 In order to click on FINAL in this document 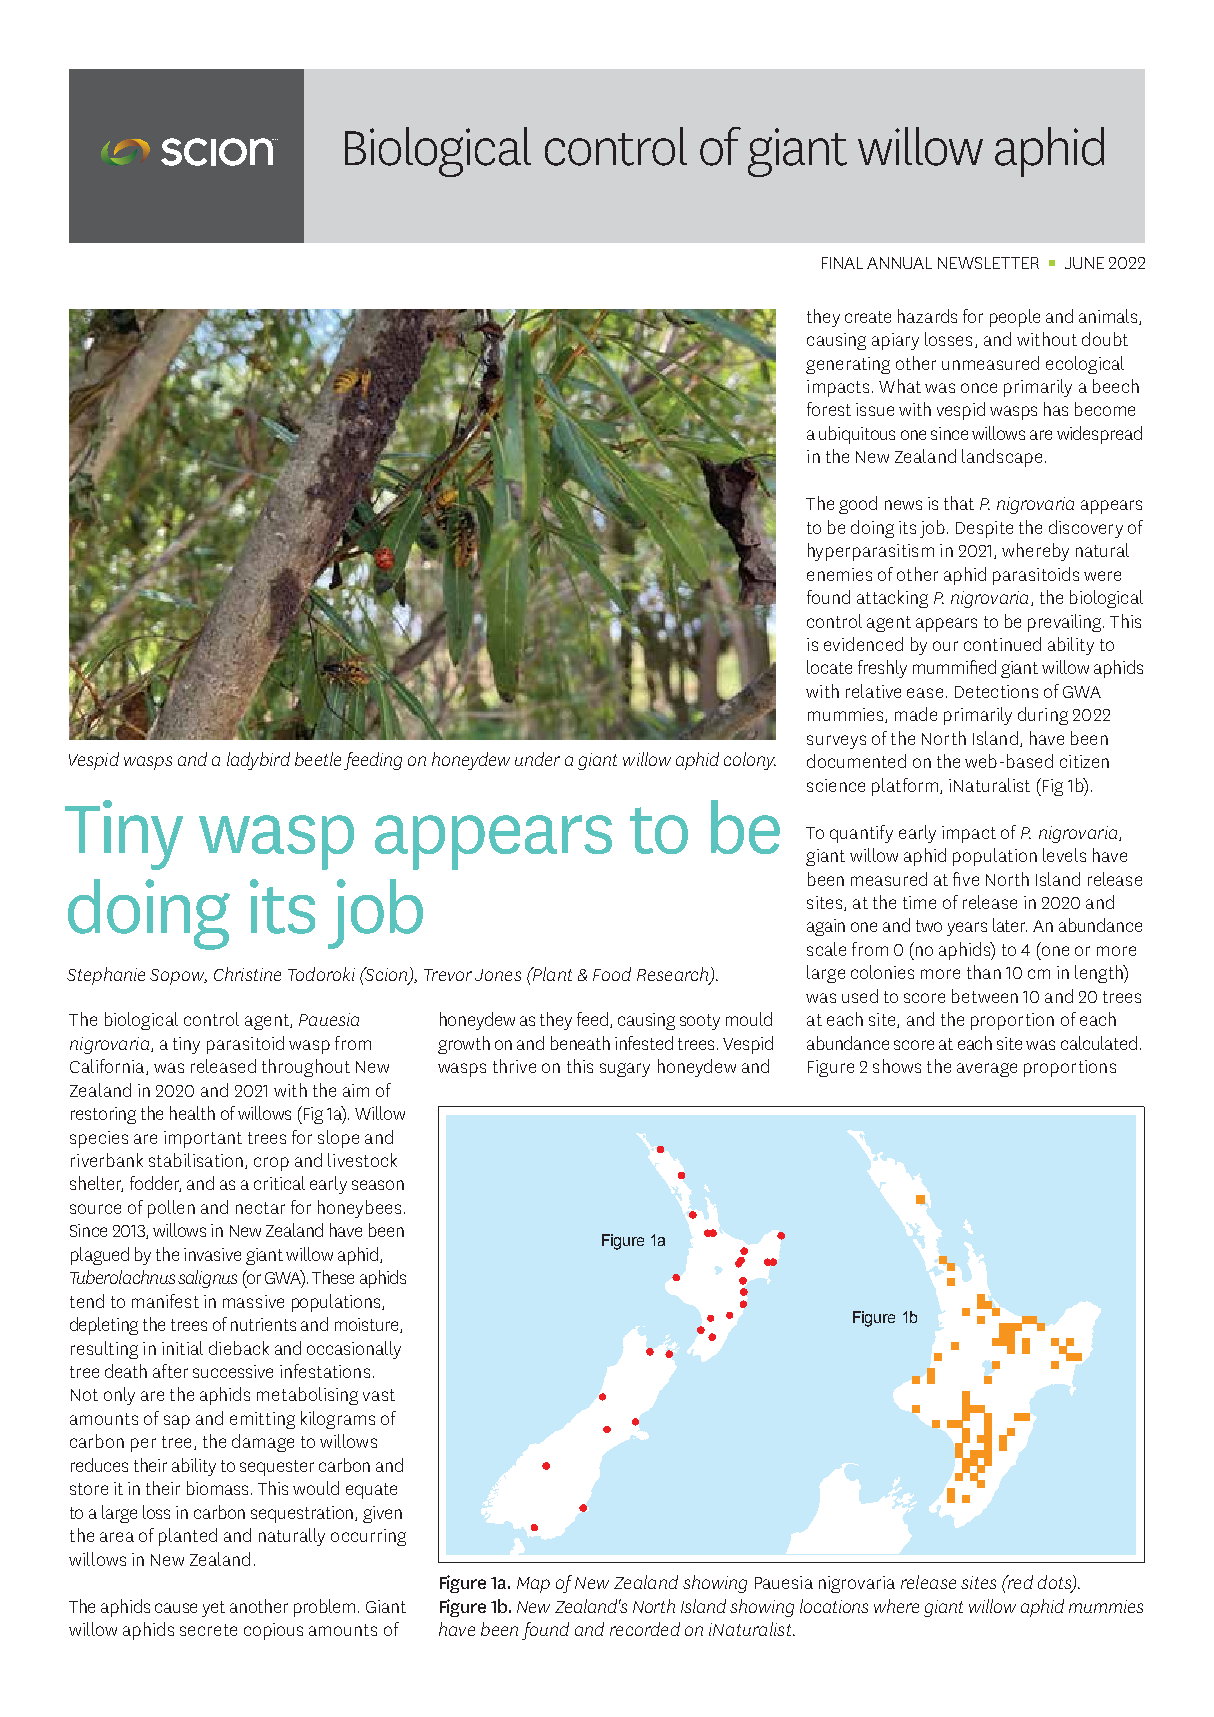, I will do `click(842, 263)`.
